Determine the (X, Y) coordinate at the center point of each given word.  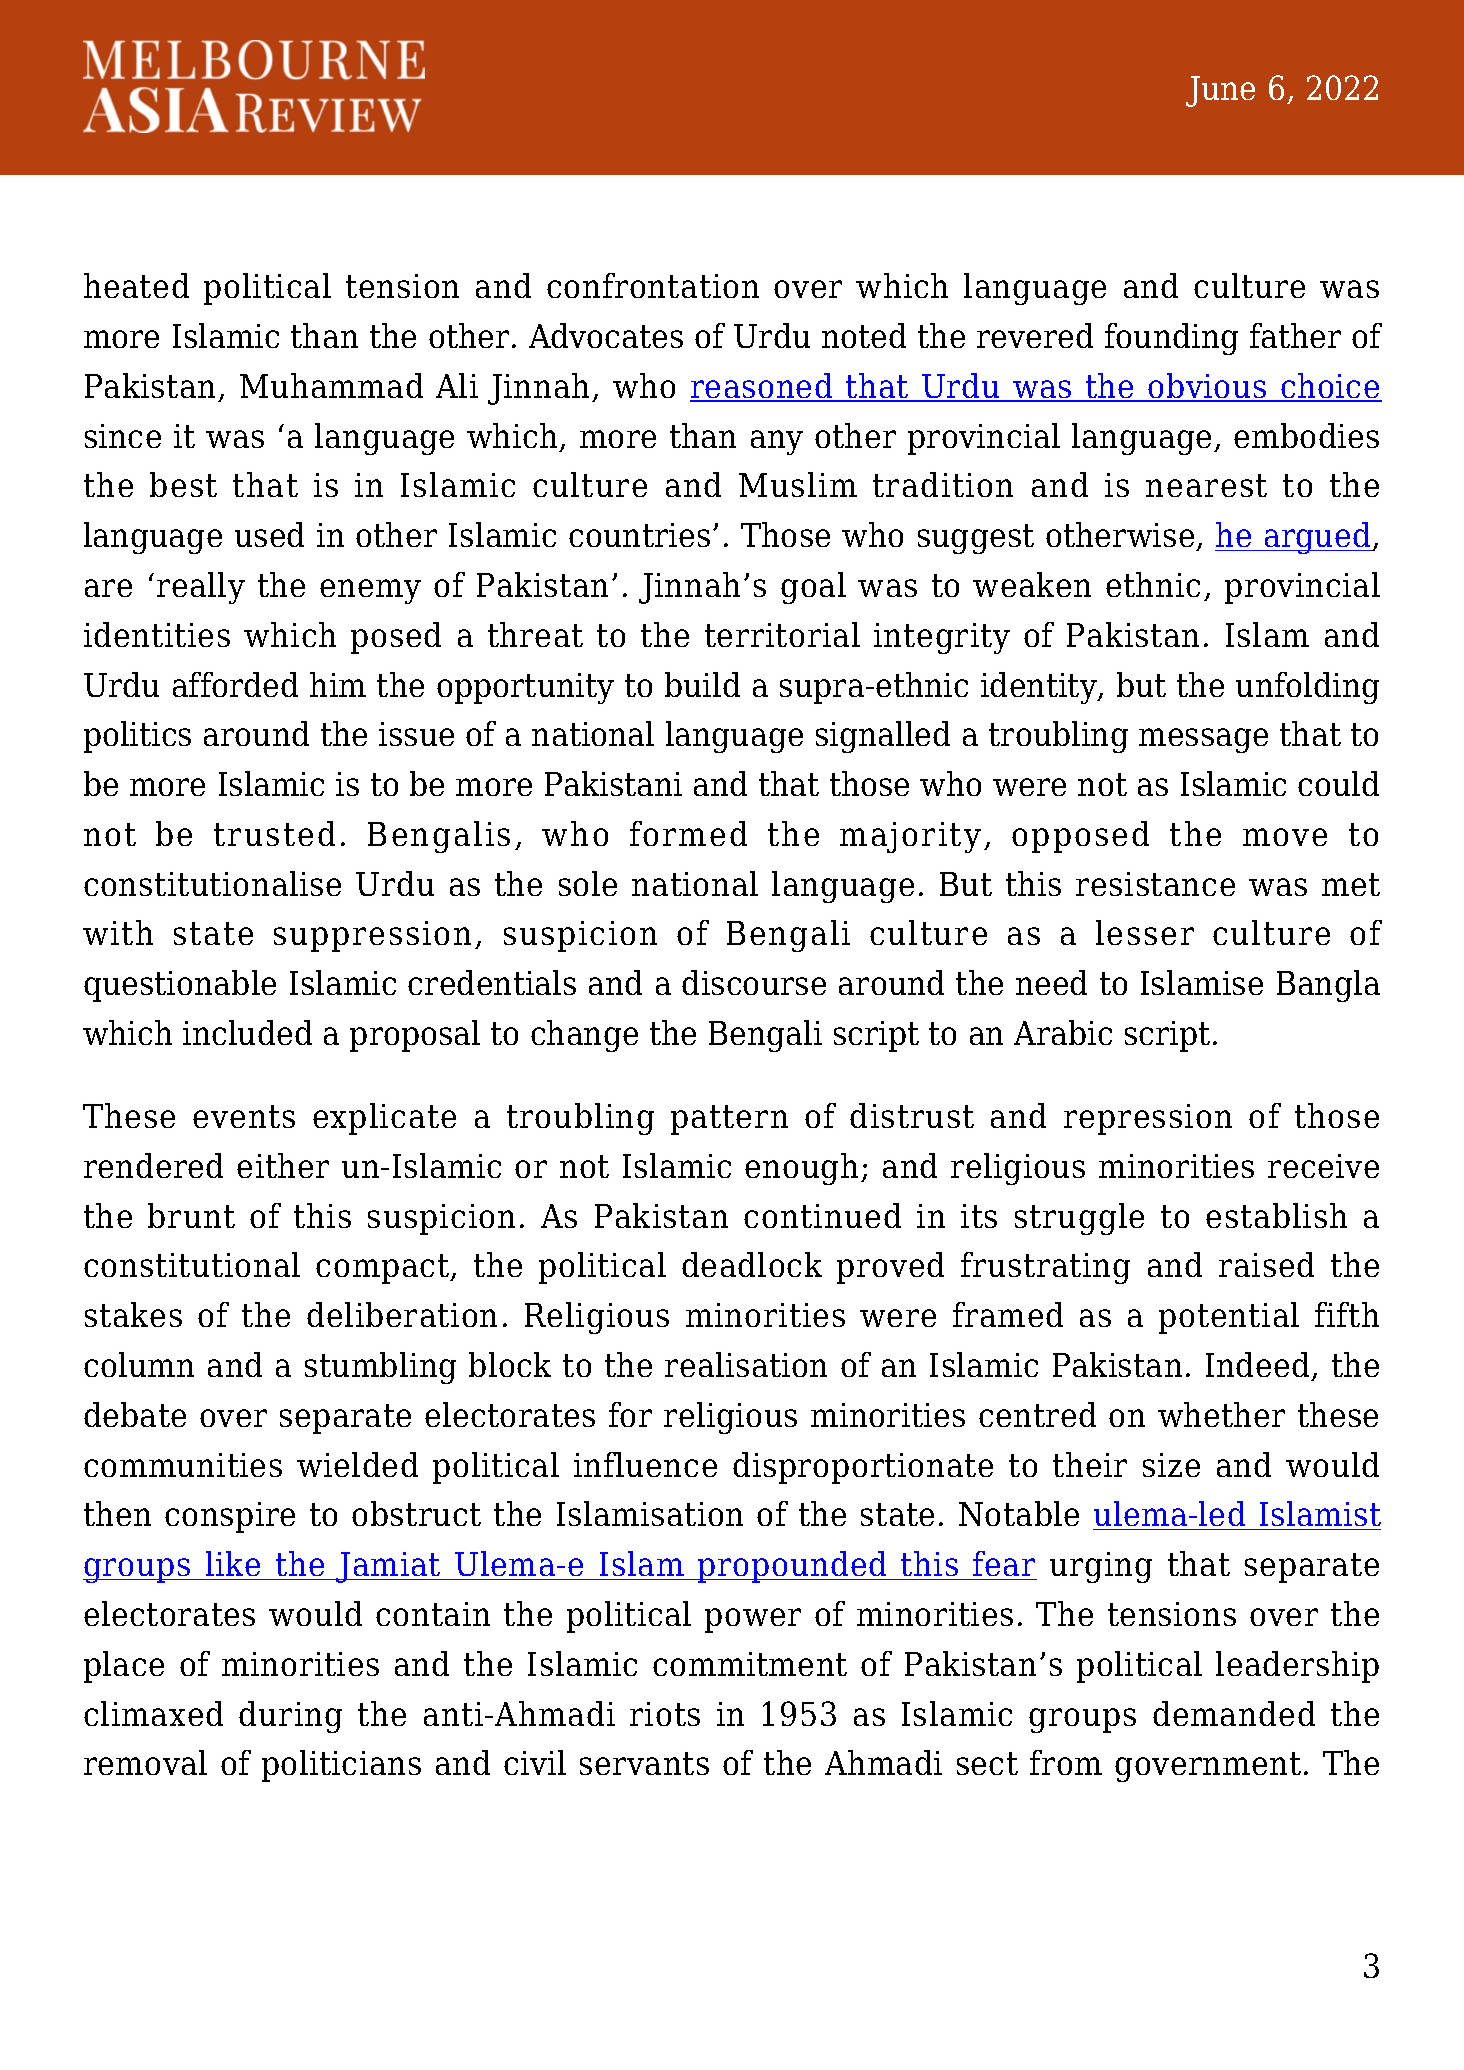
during (290, 1717)
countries (639, 535)
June (1220, 91)
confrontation (653, 285)
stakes (133, 1314)
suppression (372, 936)
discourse (754, 982)
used (269, 534)
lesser (1145, 932)
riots (665, 1714)
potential (1229, 1318)
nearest (1206, 485)
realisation (746, 1364)
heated (136, 285)
